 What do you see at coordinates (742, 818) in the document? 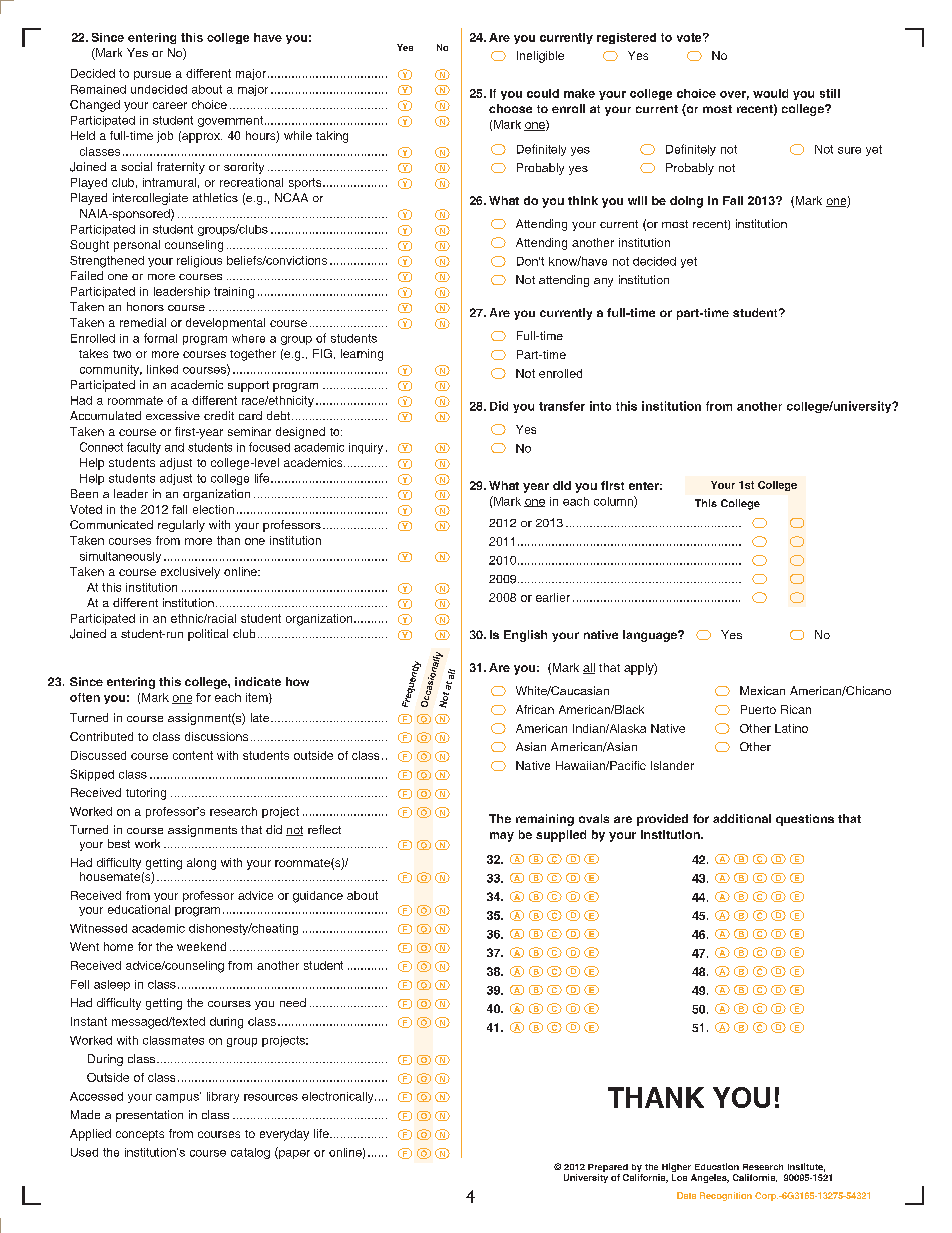
I see `additional` at bounding box center [742, 818].
